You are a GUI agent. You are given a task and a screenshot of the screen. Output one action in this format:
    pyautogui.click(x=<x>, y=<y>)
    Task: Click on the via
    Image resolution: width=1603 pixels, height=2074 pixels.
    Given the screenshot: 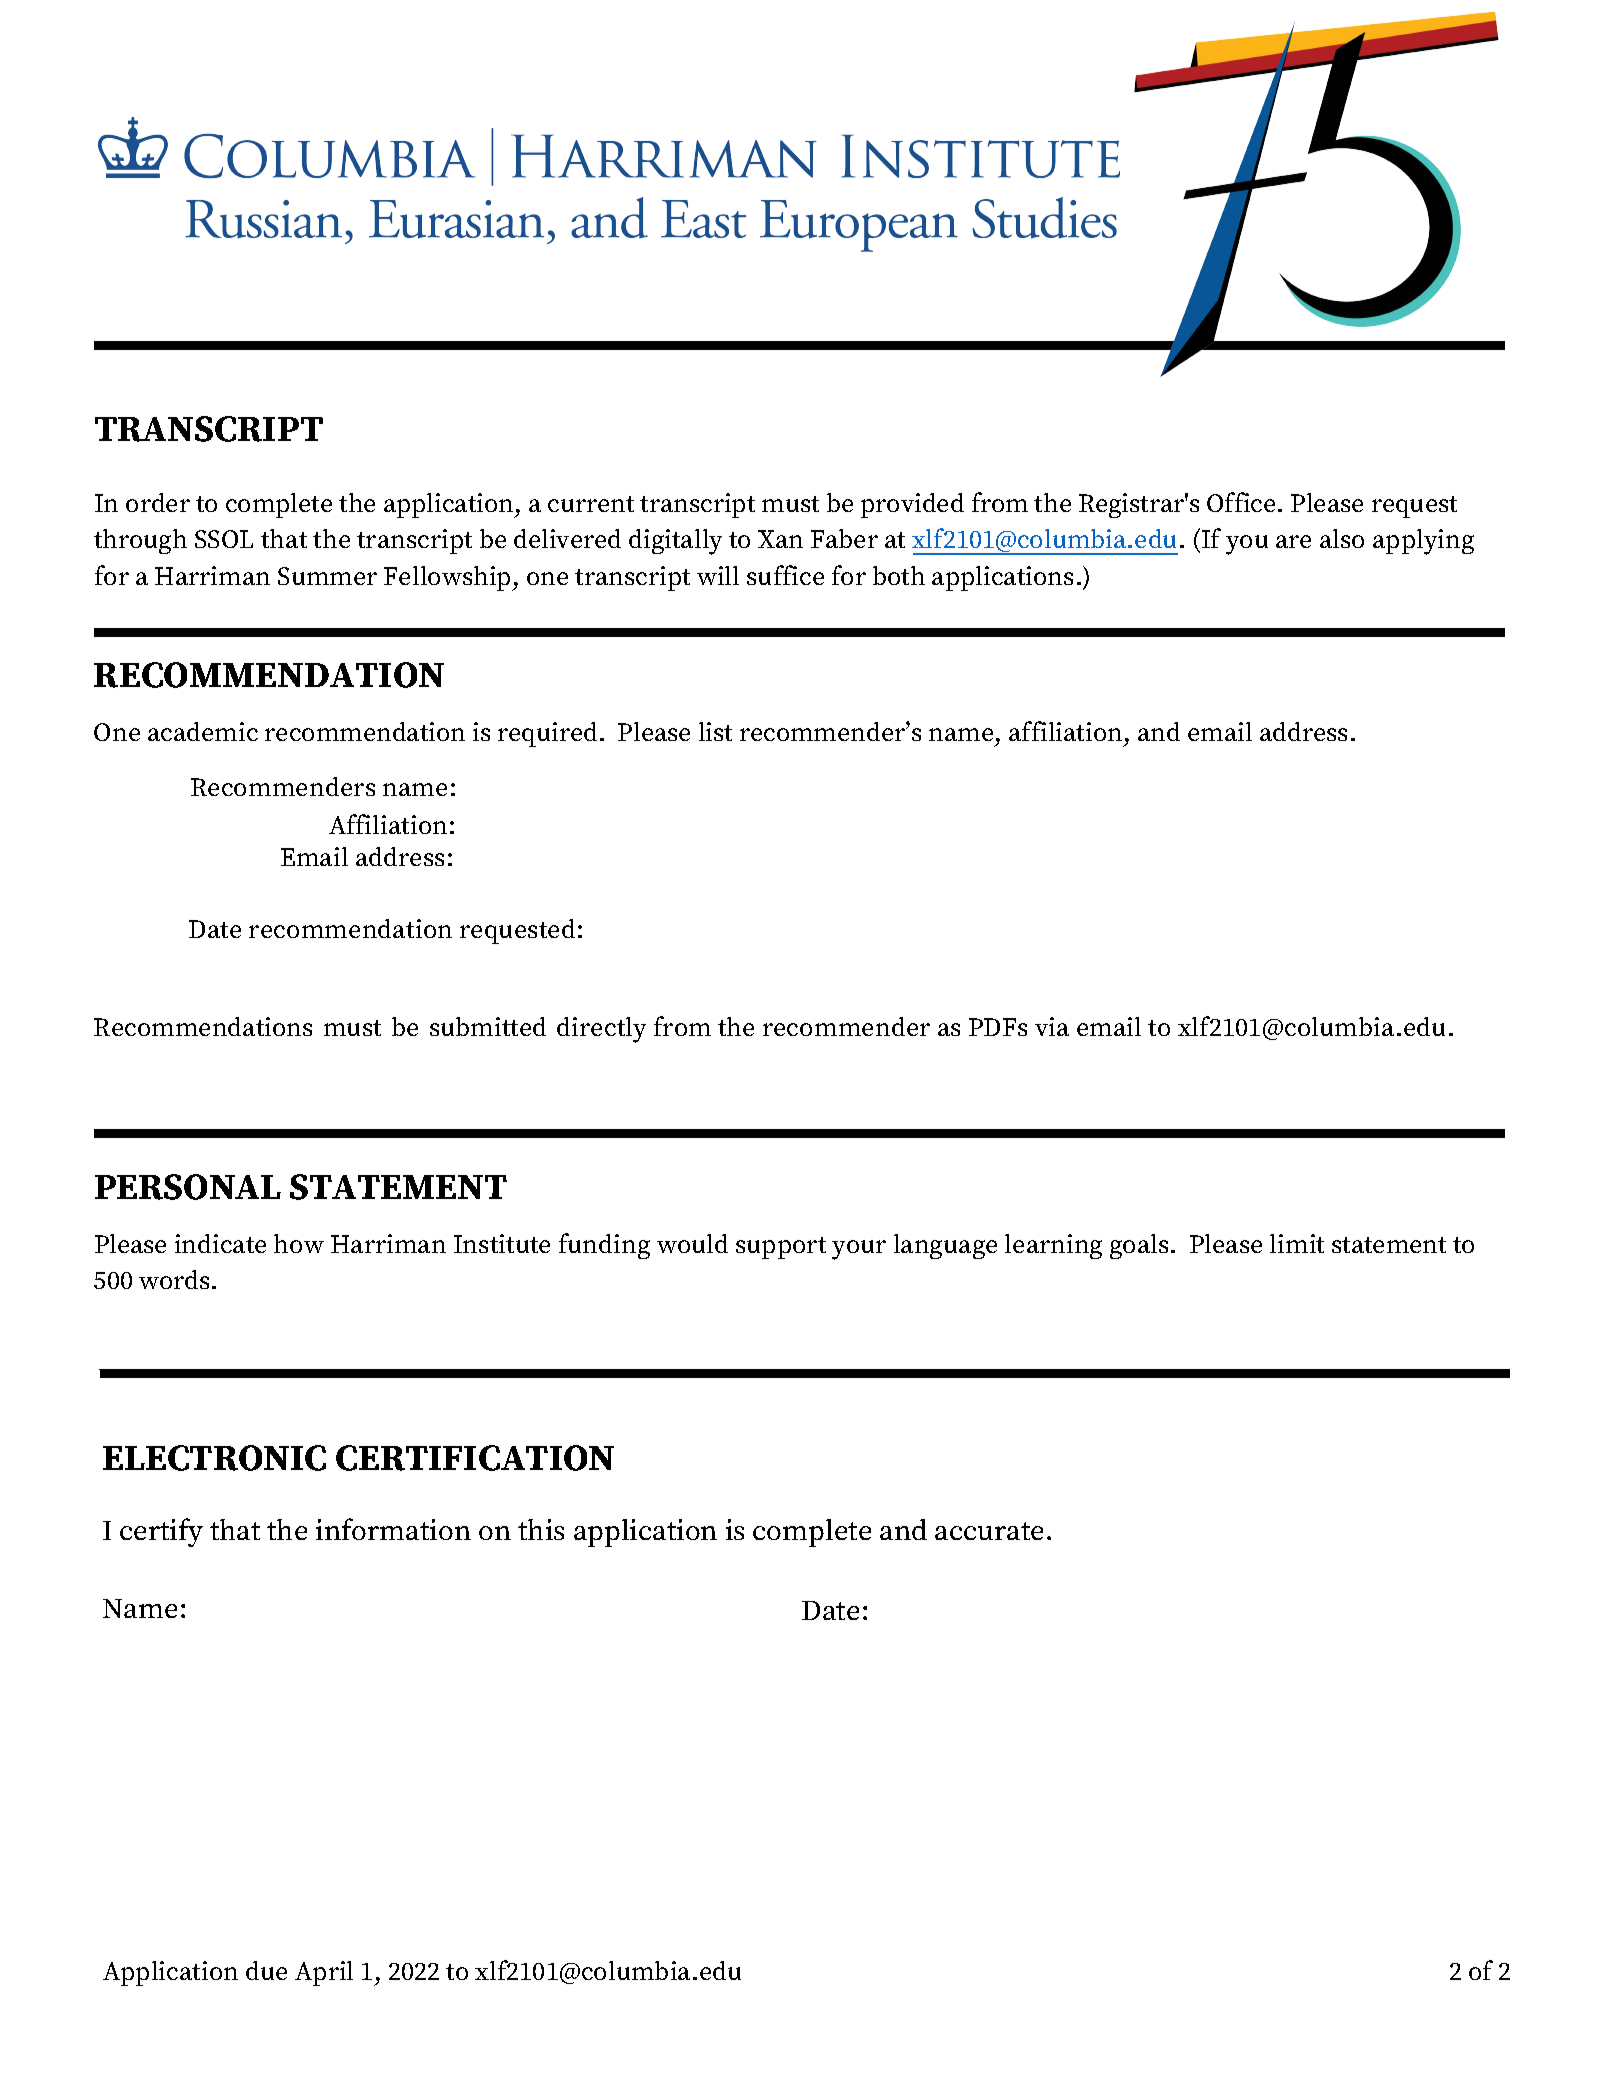 What is the action you would take?
    pyautogui.click(x=1052, y=1026)
